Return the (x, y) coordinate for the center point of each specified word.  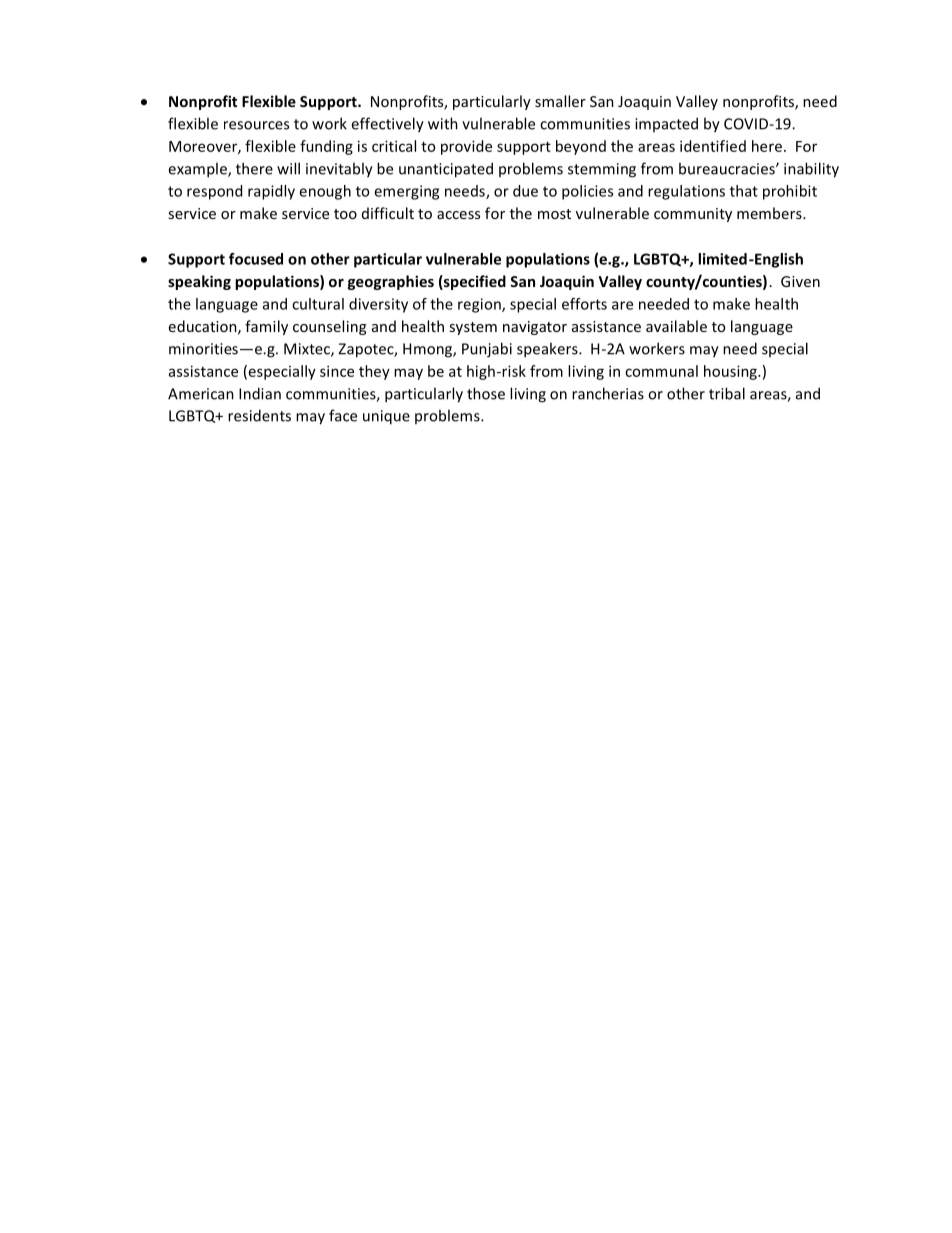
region (480, 305)
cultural (318, 304)
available (676, 326)
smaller (560, 101)
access (458, 215)
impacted (666, 124)
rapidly (271, 192)
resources (256, 125)
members (770, 213)
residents (259, 415)
